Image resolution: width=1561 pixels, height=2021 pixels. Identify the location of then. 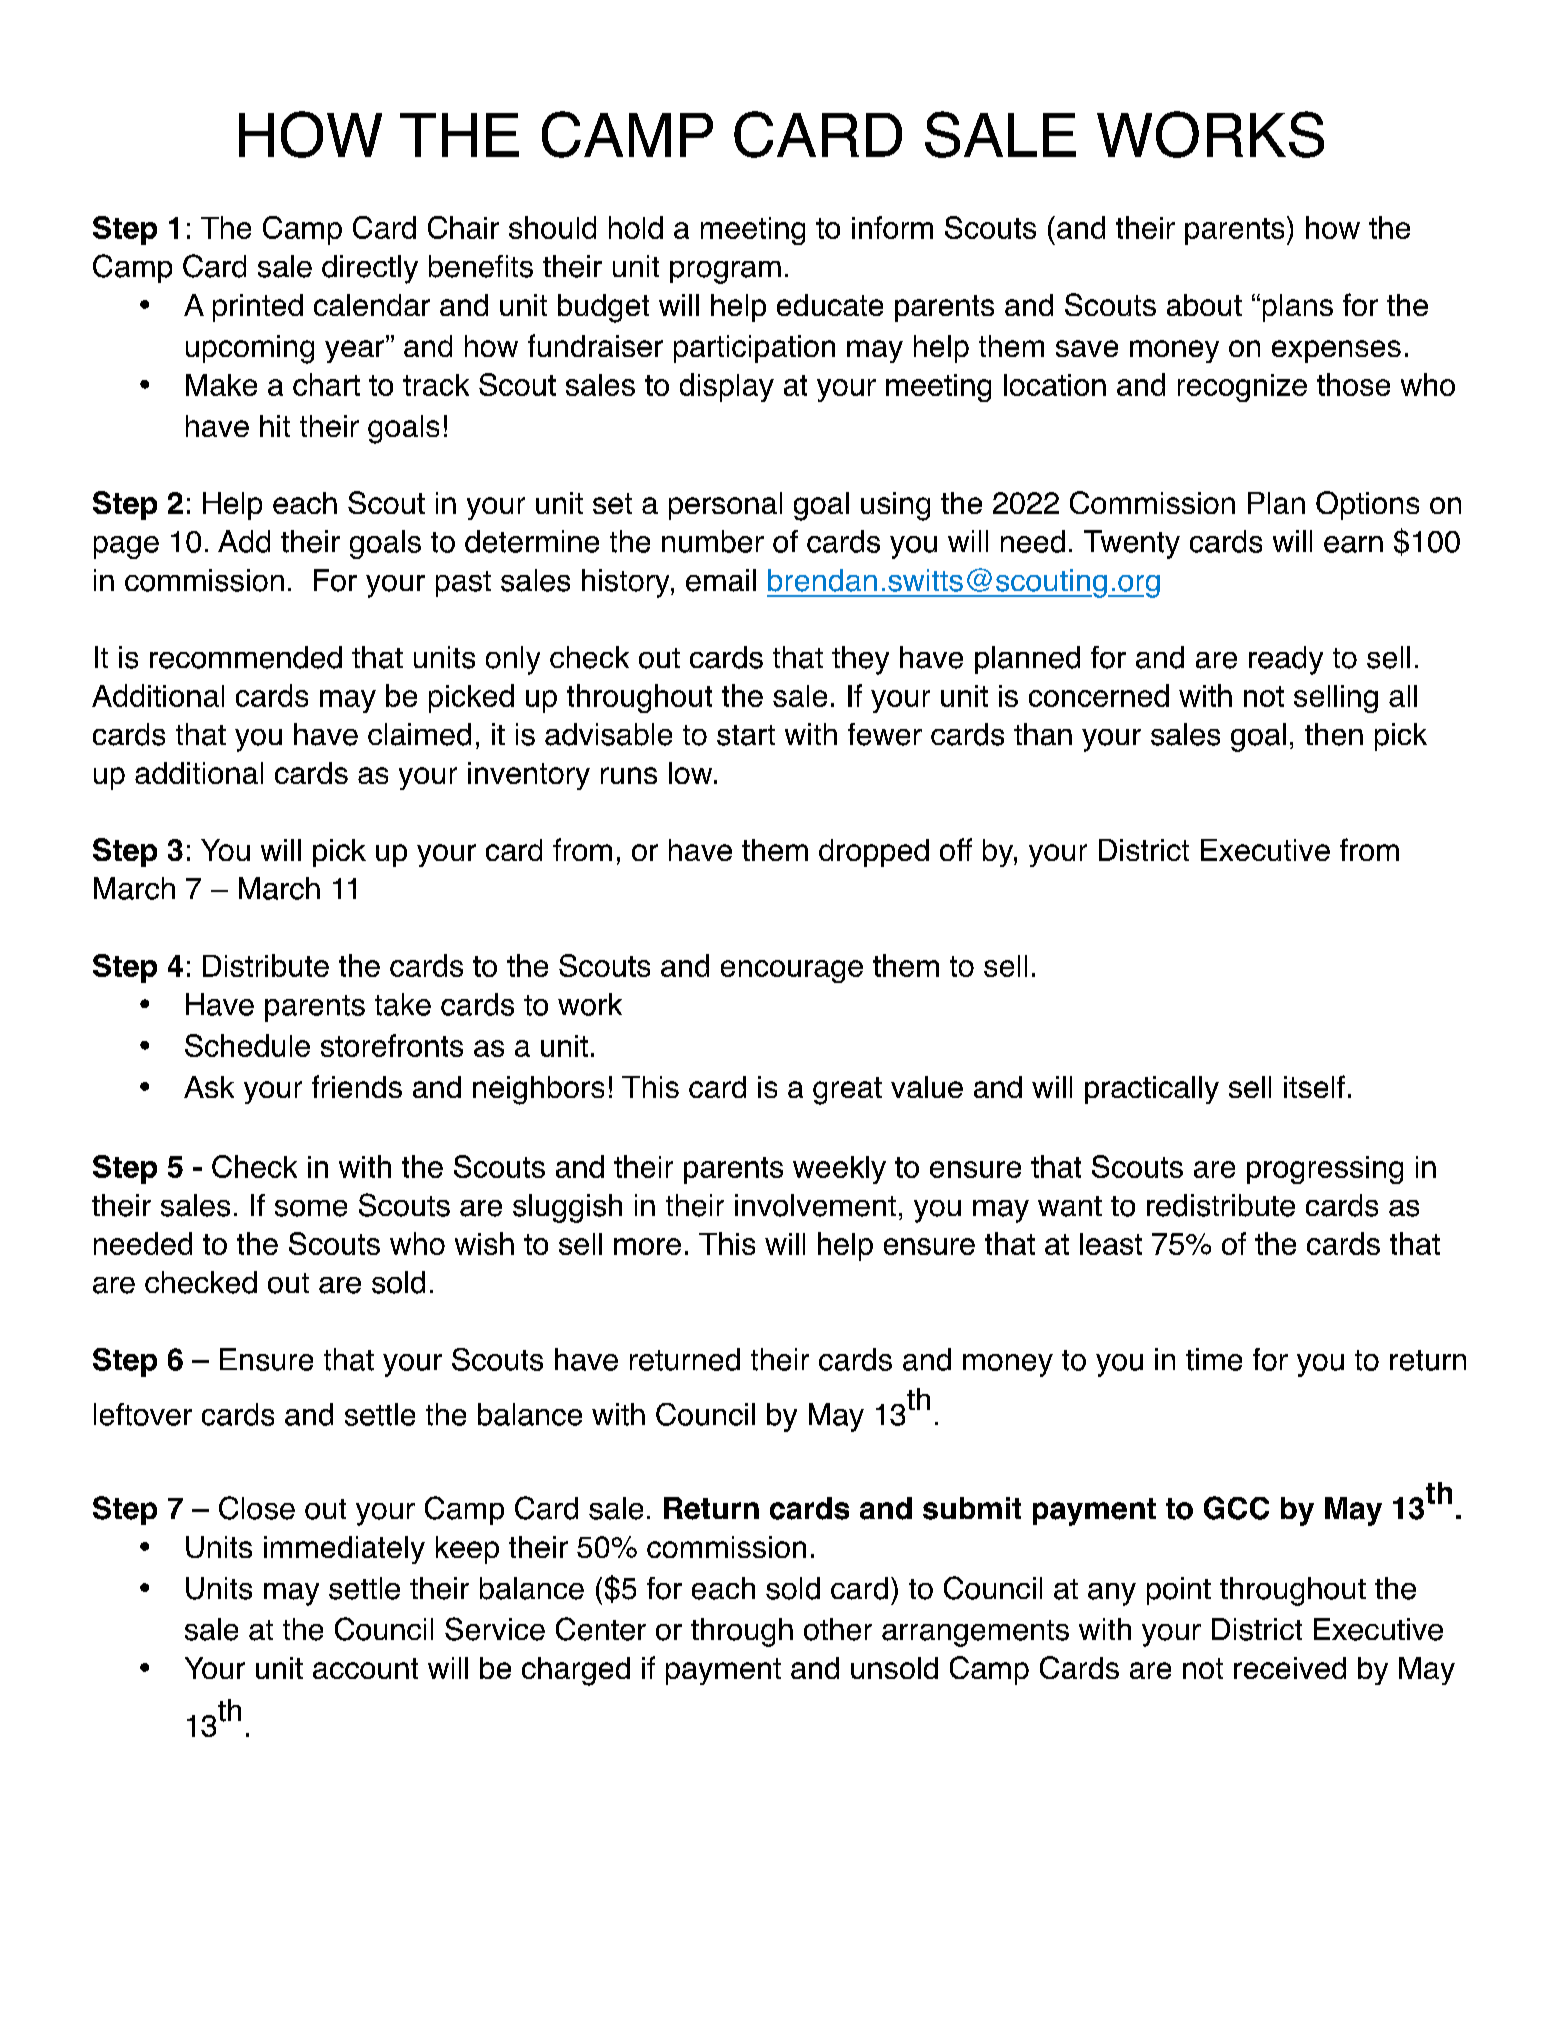
(1334, 734).
